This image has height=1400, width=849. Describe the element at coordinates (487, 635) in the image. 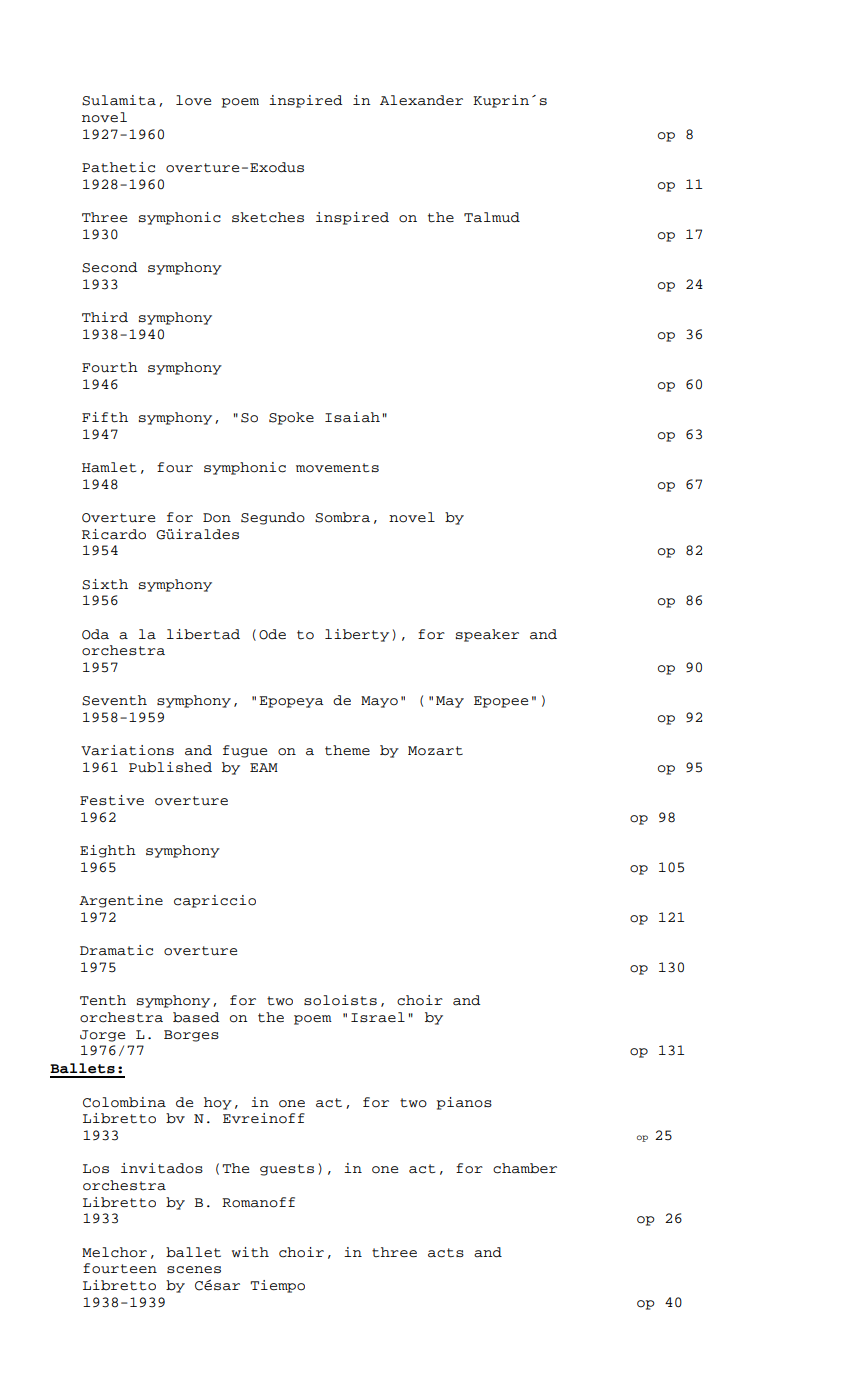

I see `speaker` at that location.
